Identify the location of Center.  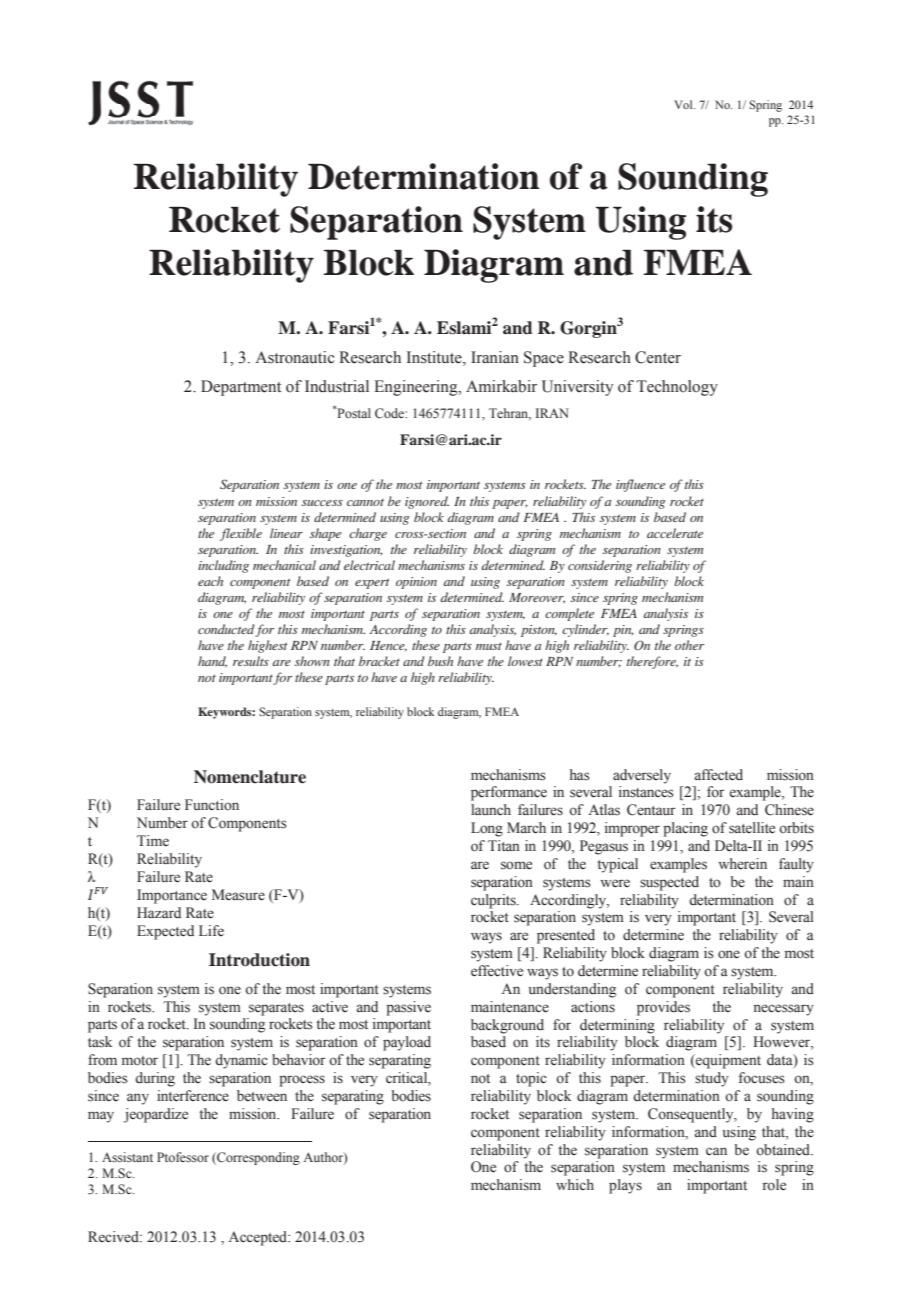
(658, 357).
